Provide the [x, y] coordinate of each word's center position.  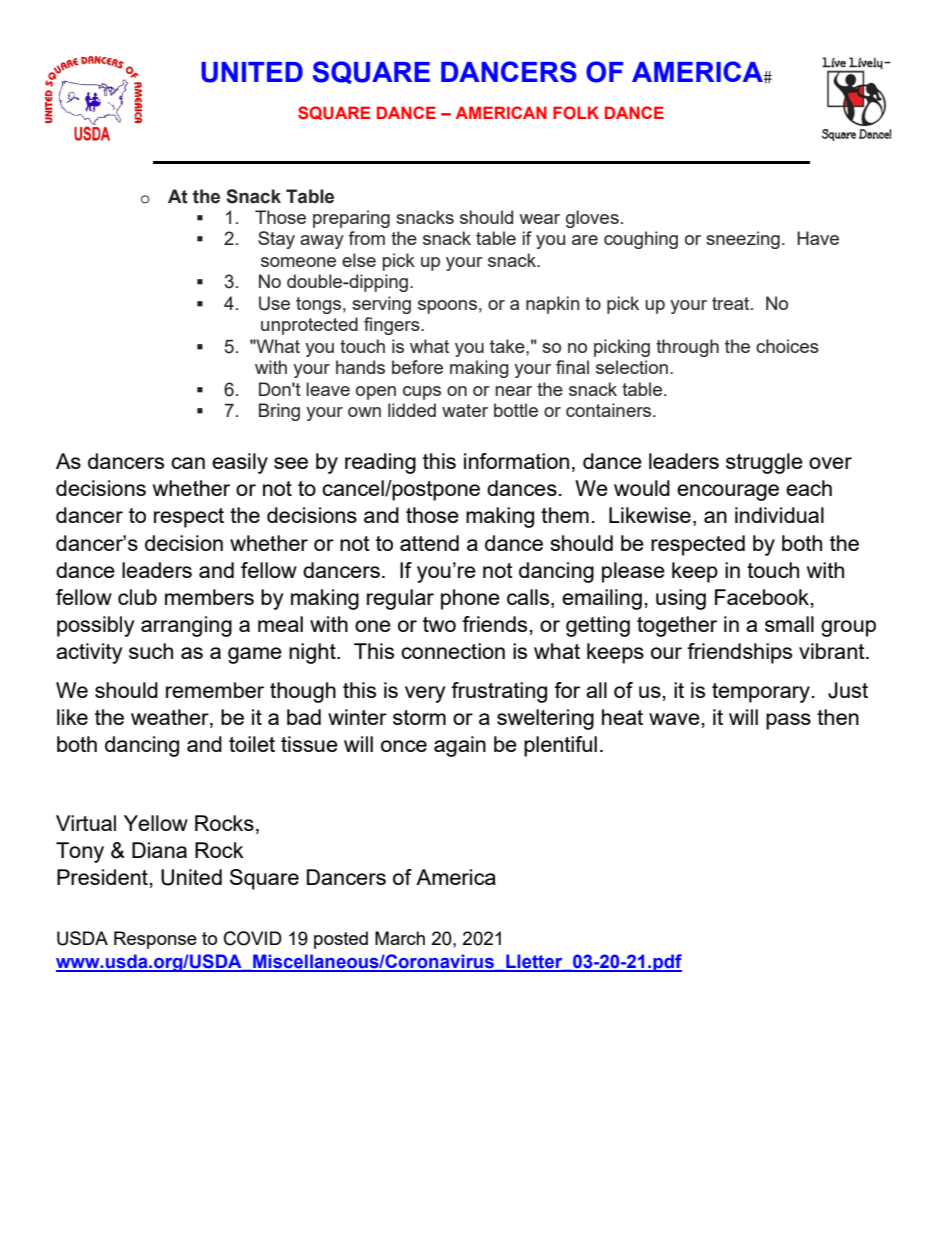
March [400, 938]
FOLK [576, 112]
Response [155, 940]
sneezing [743, 240]
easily [240, 463]
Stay [276, 240]
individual [779, 515]
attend [429, 543]
